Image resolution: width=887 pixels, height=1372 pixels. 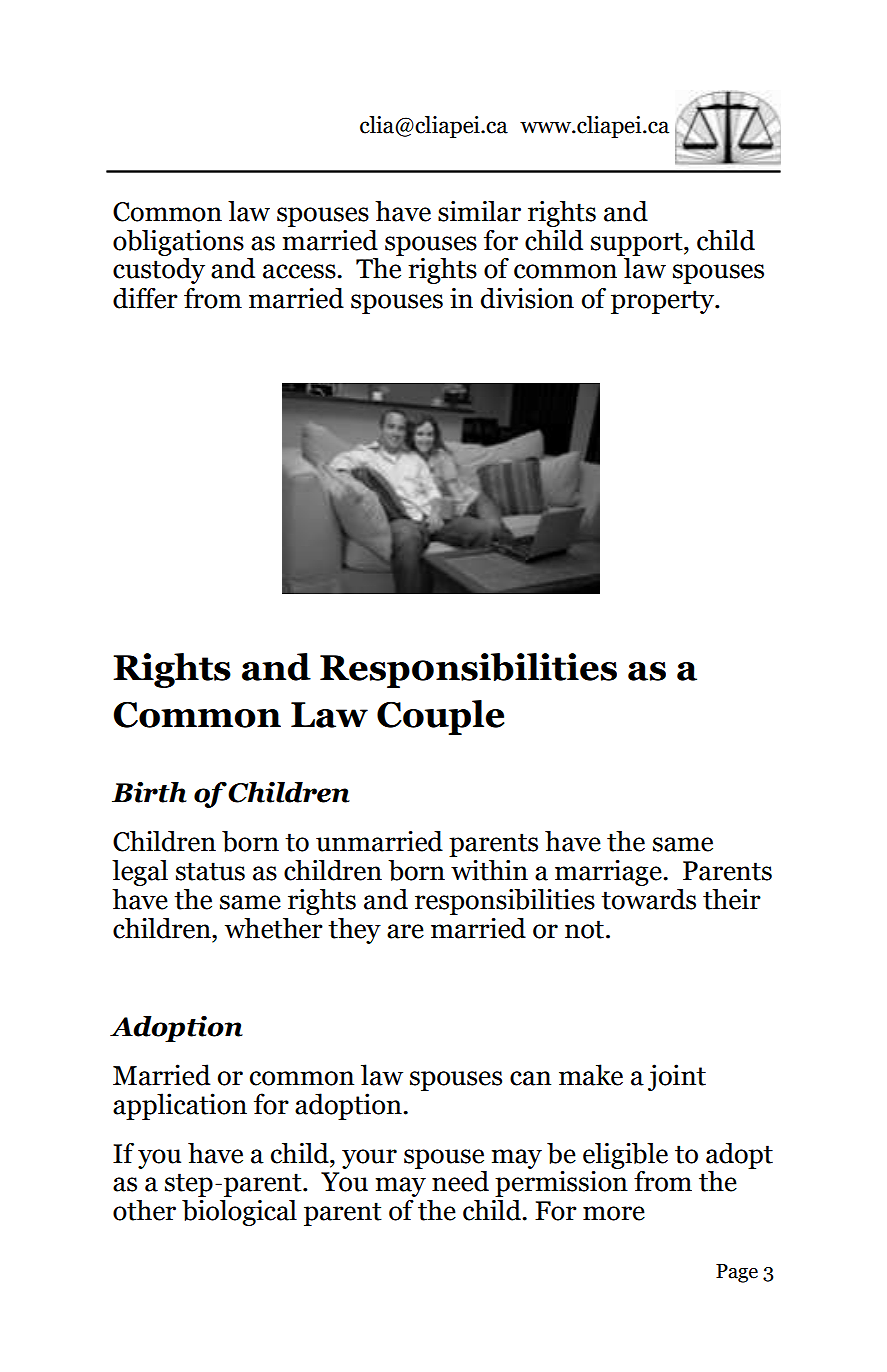 I want to click on similar, so click(x=479, y=211).
